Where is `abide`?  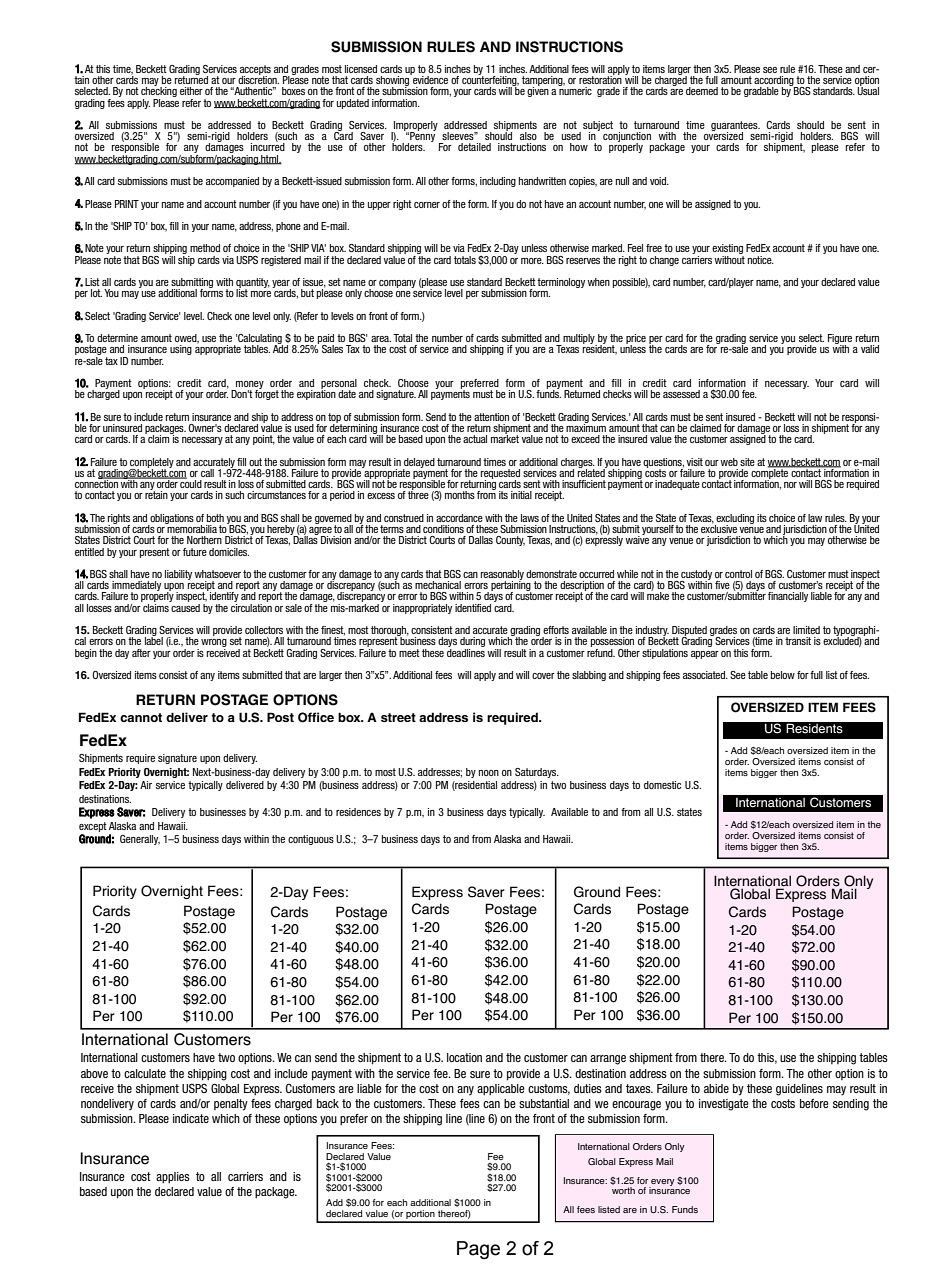
abide is located at coordinates (716, 1088).
